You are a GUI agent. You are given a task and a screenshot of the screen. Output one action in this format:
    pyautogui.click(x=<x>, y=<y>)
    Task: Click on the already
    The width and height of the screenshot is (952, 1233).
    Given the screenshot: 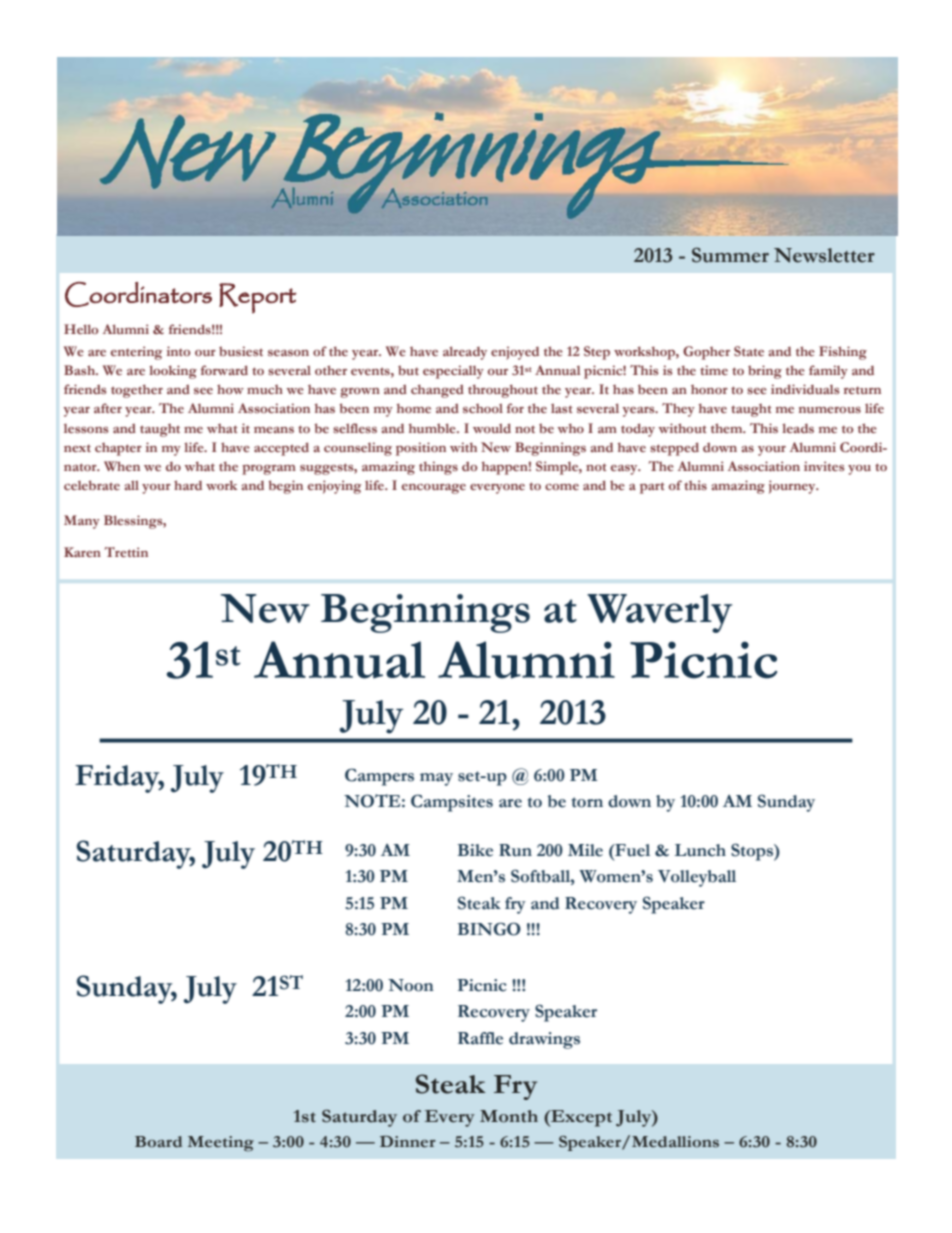 What is the action you would take?
    pyautogui.click(x=465, y=353)
